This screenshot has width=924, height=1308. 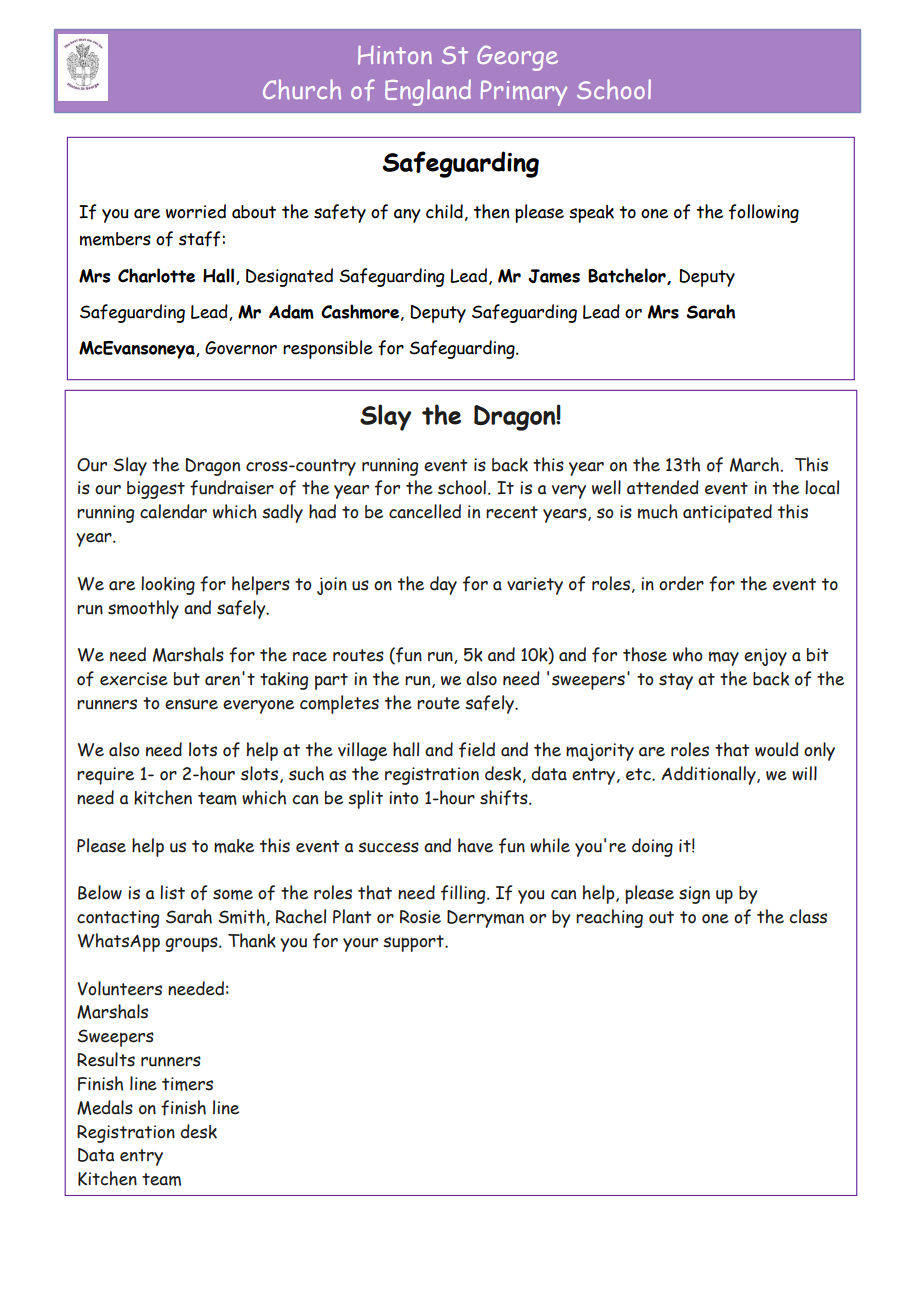 I want to click on Governor, so click(x=241, y=348).
